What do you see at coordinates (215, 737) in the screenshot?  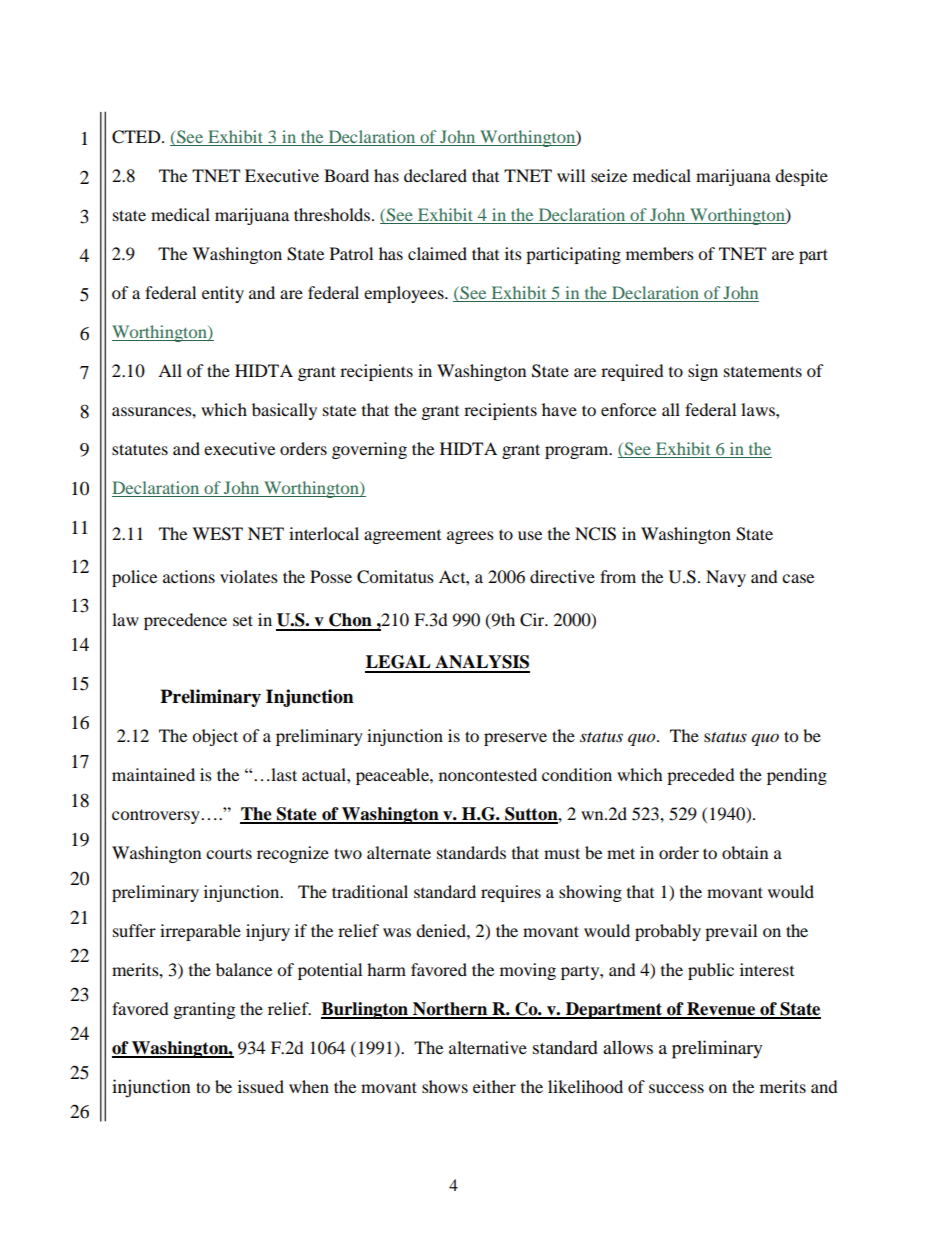 I see `object` at bounding box center [215, 737].
